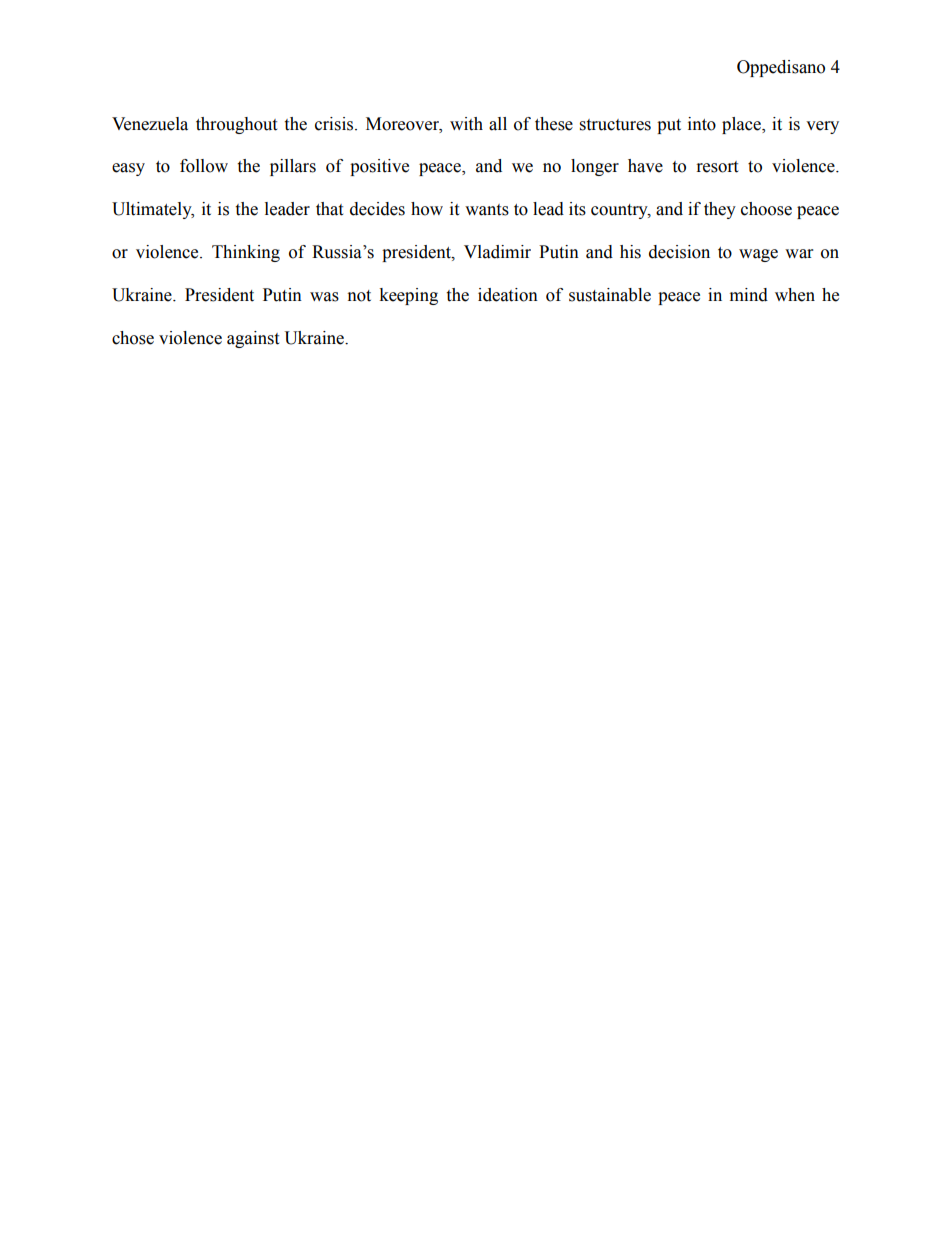 Image resolution: width=952 pixels, height=1233 pixels. Describe the element at coordinates (246, 253) in the screenshot. I see `Thinking` at that location.
